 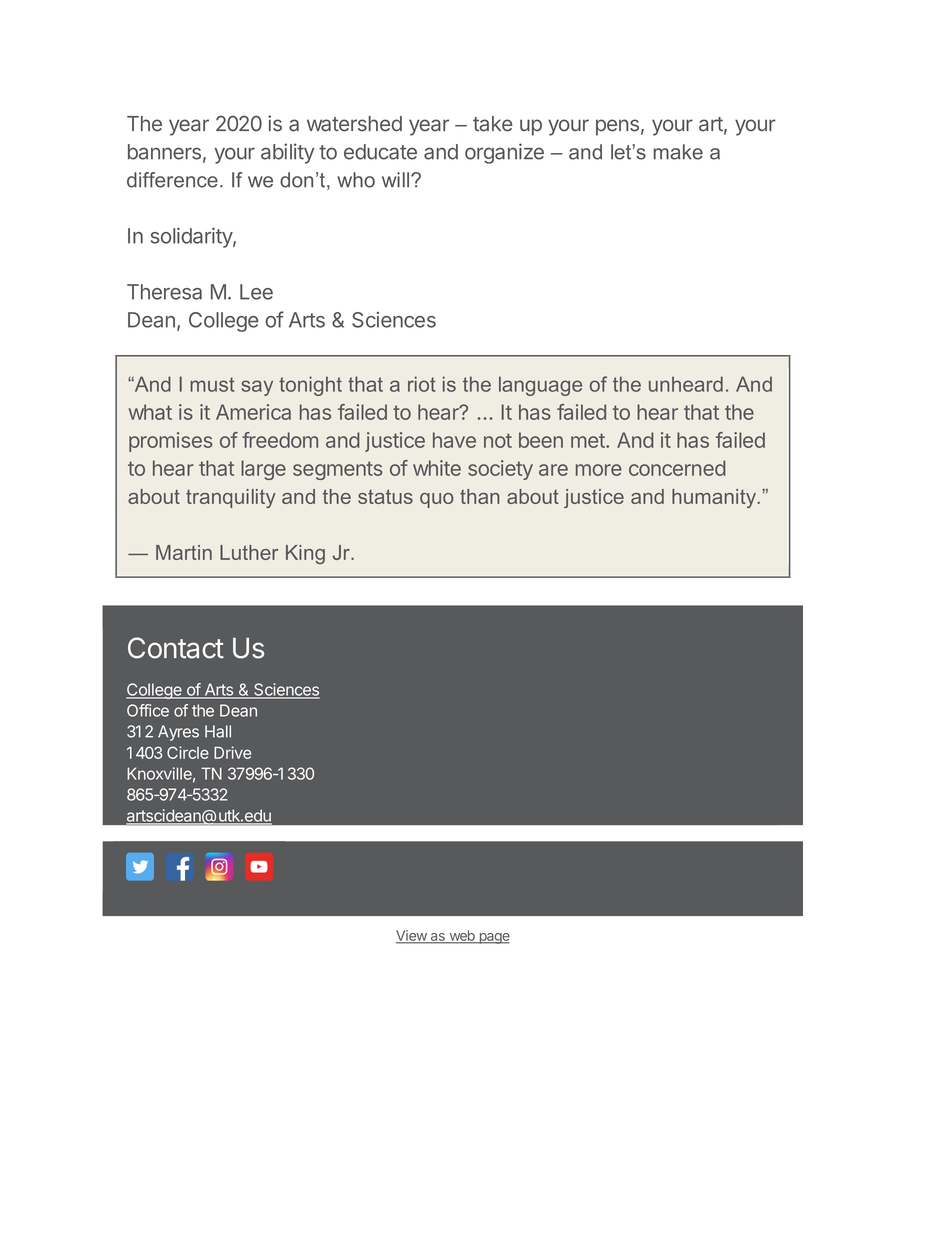 What do you see at coordinates (678, 152) in the screenshot?
I see `make` at bounding box center [678, 152].
